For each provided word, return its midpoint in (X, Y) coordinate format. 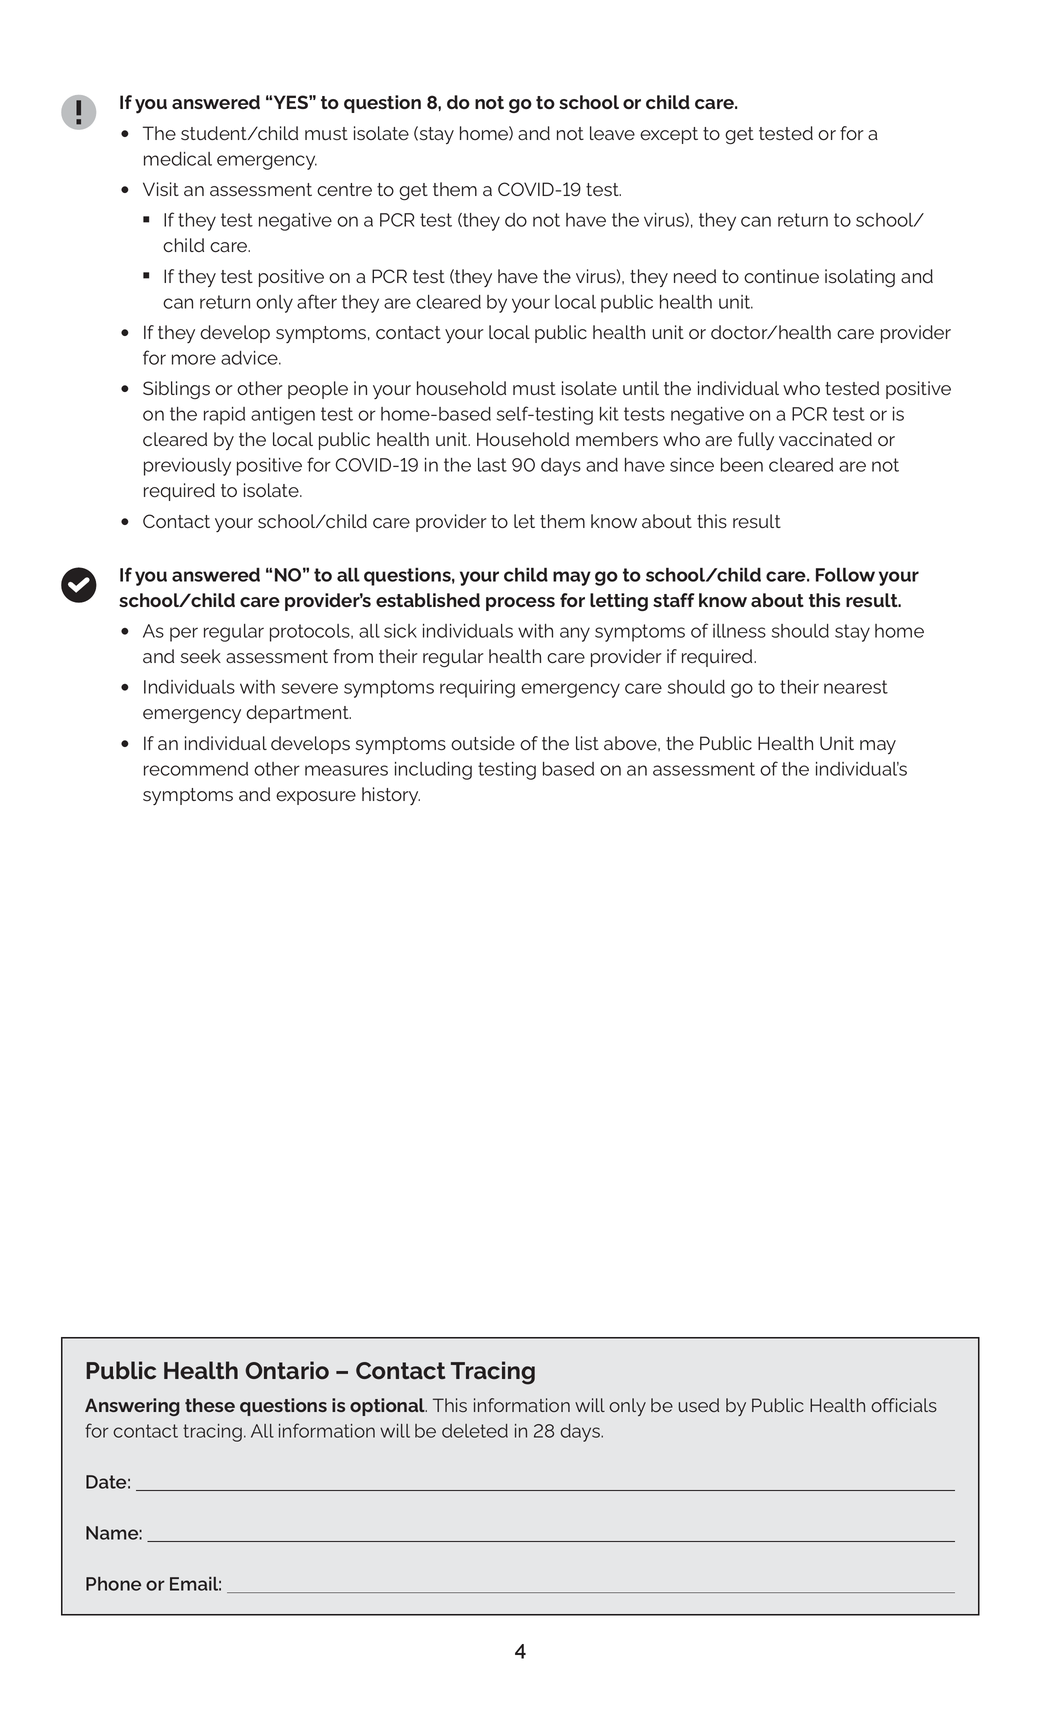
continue (781, 276)
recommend (196, 769)
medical (178, 159)
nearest (856, 687)
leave (612, 133)
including (433, 771)
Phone (113, 1584)
